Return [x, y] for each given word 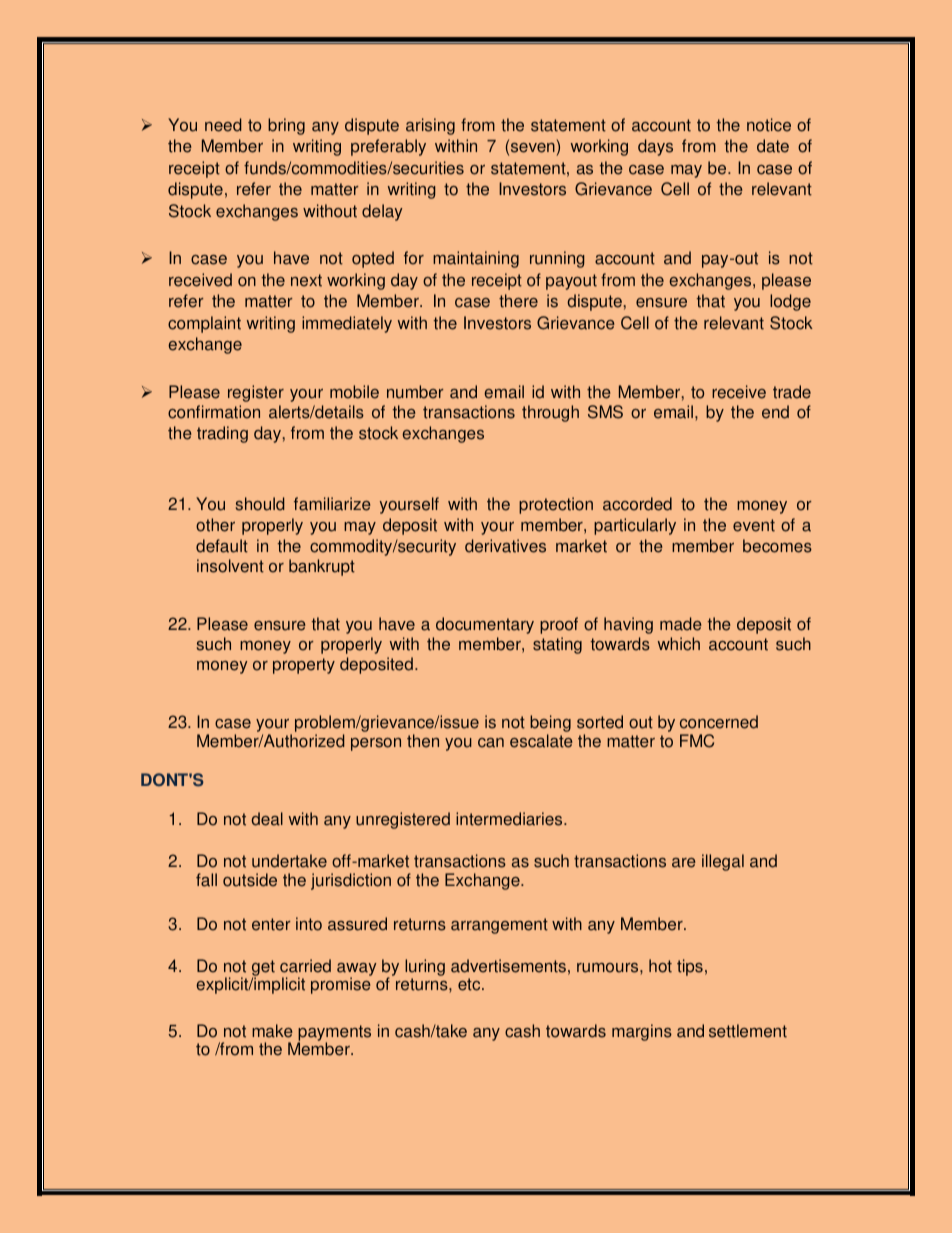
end [775, 412]
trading [222, 434]
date [773, 146]
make [272, 1031]
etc [470, 984]
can [491, 743]
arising [430, 126]
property [304, 666]
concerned [719, 722]
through [550, 413]
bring [286, 126]
